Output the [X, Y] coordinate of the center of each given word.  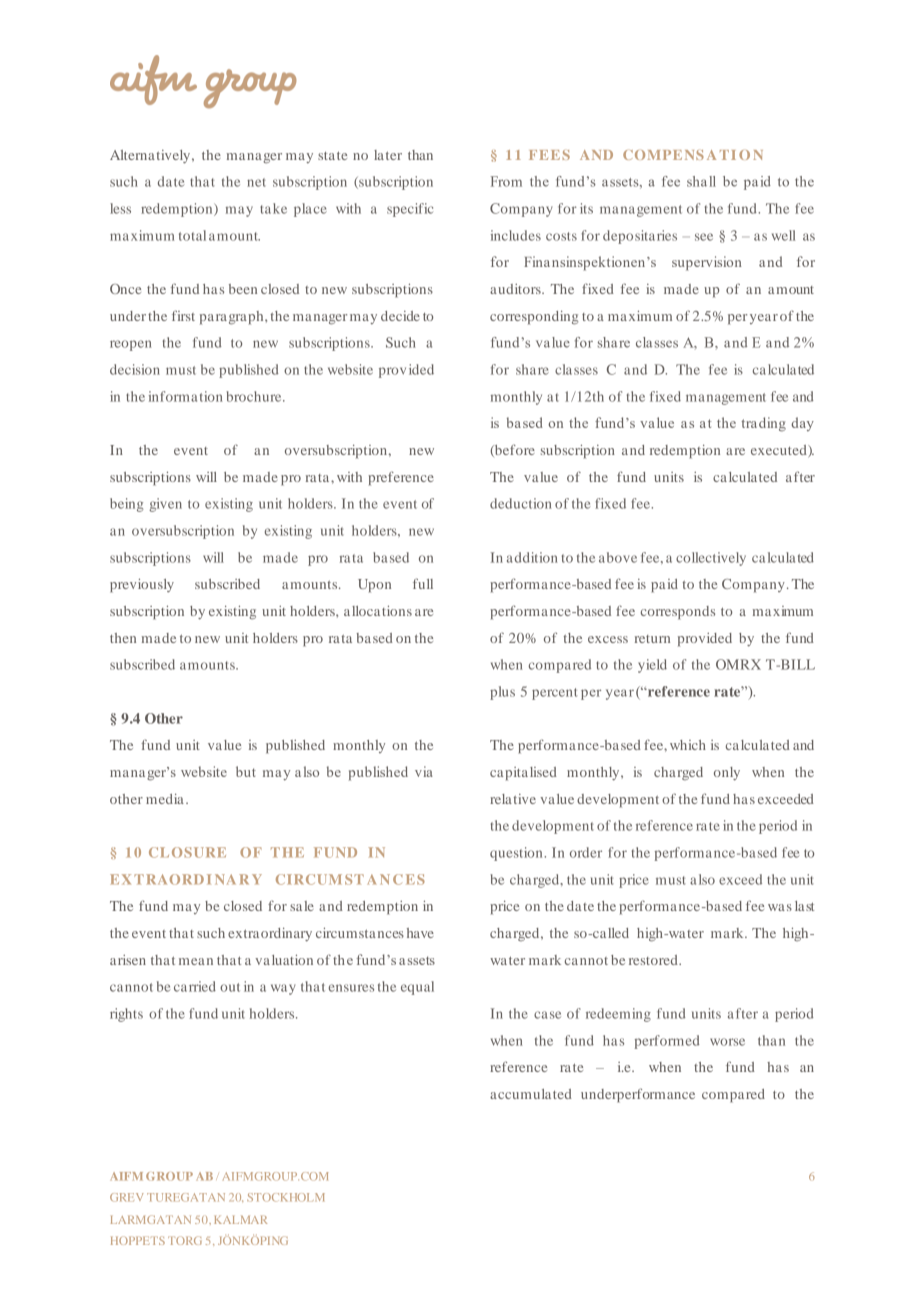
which [688, 745]
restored [654, 960]
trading [763, 424]
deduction [521, 503]
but [246, 771]
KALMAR [240, 1220]
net [256, 182]
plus [502, 693]
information [186, 396]
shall [701, 181]
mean [196, 961]
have [420, 933]
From [506, 181]
